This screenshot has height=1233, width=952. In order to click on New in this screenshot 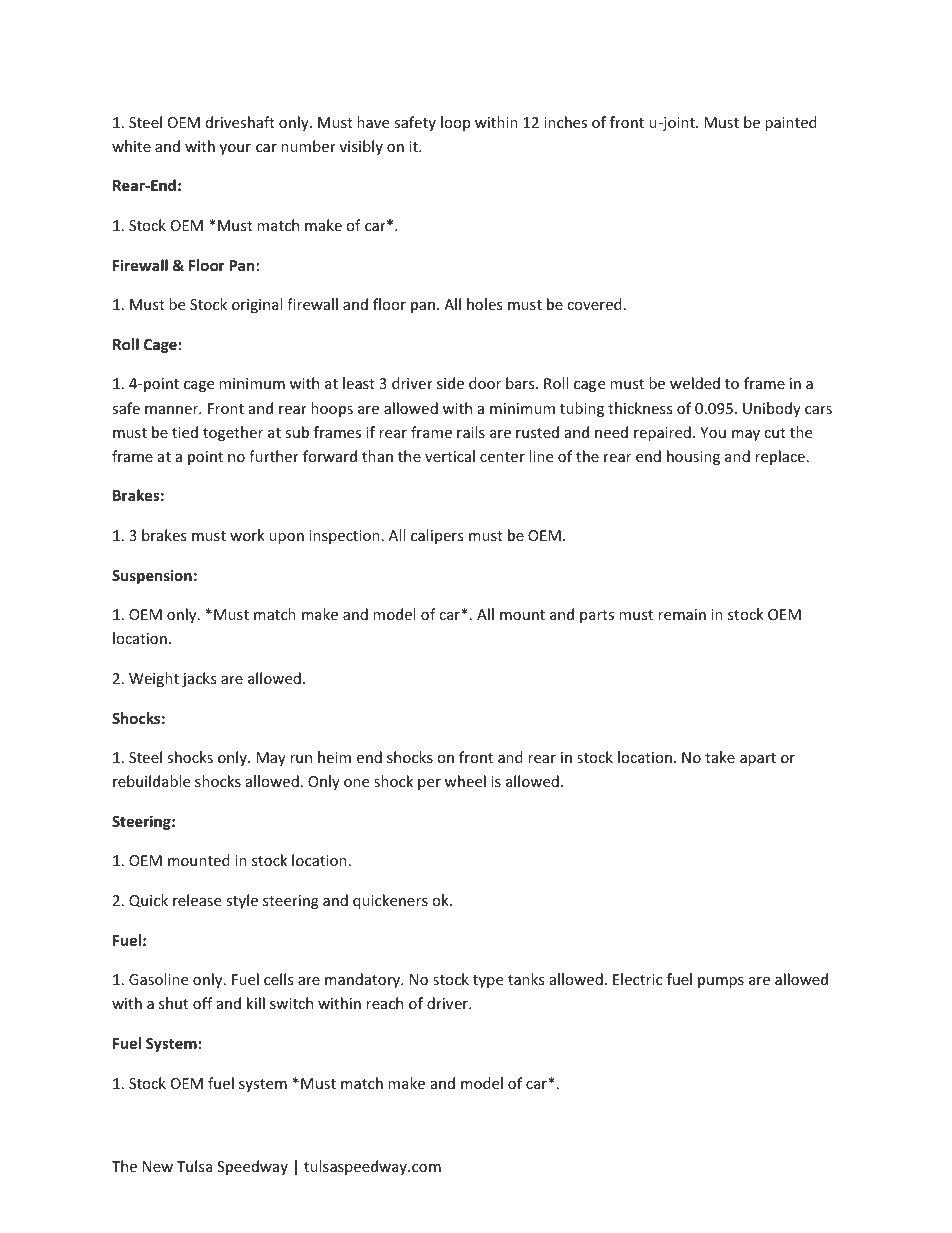, I will do `click(158, 1166)`.
